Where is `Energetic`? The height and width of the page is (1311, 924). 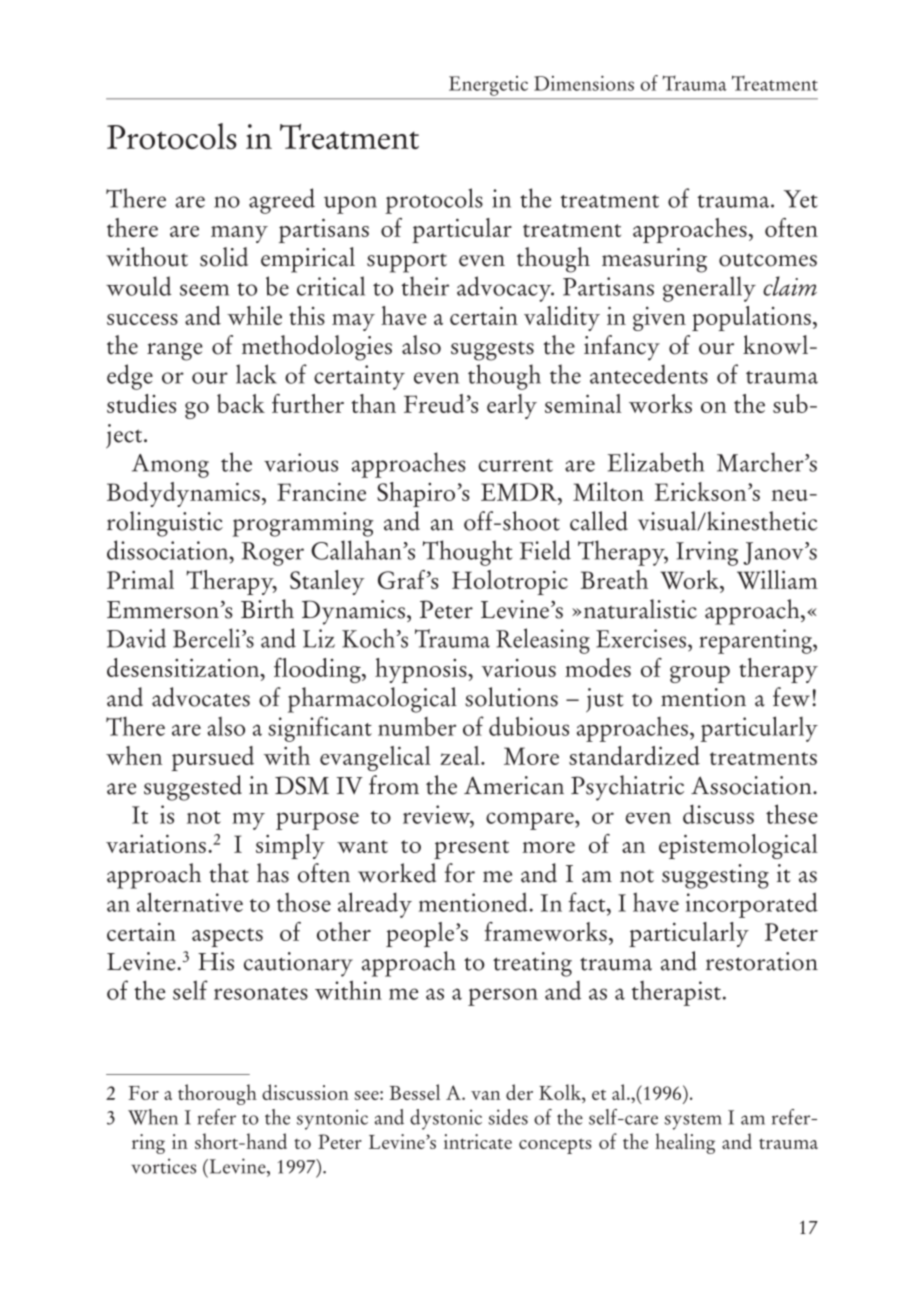 Energetic is located at coordinates (488, 86).
